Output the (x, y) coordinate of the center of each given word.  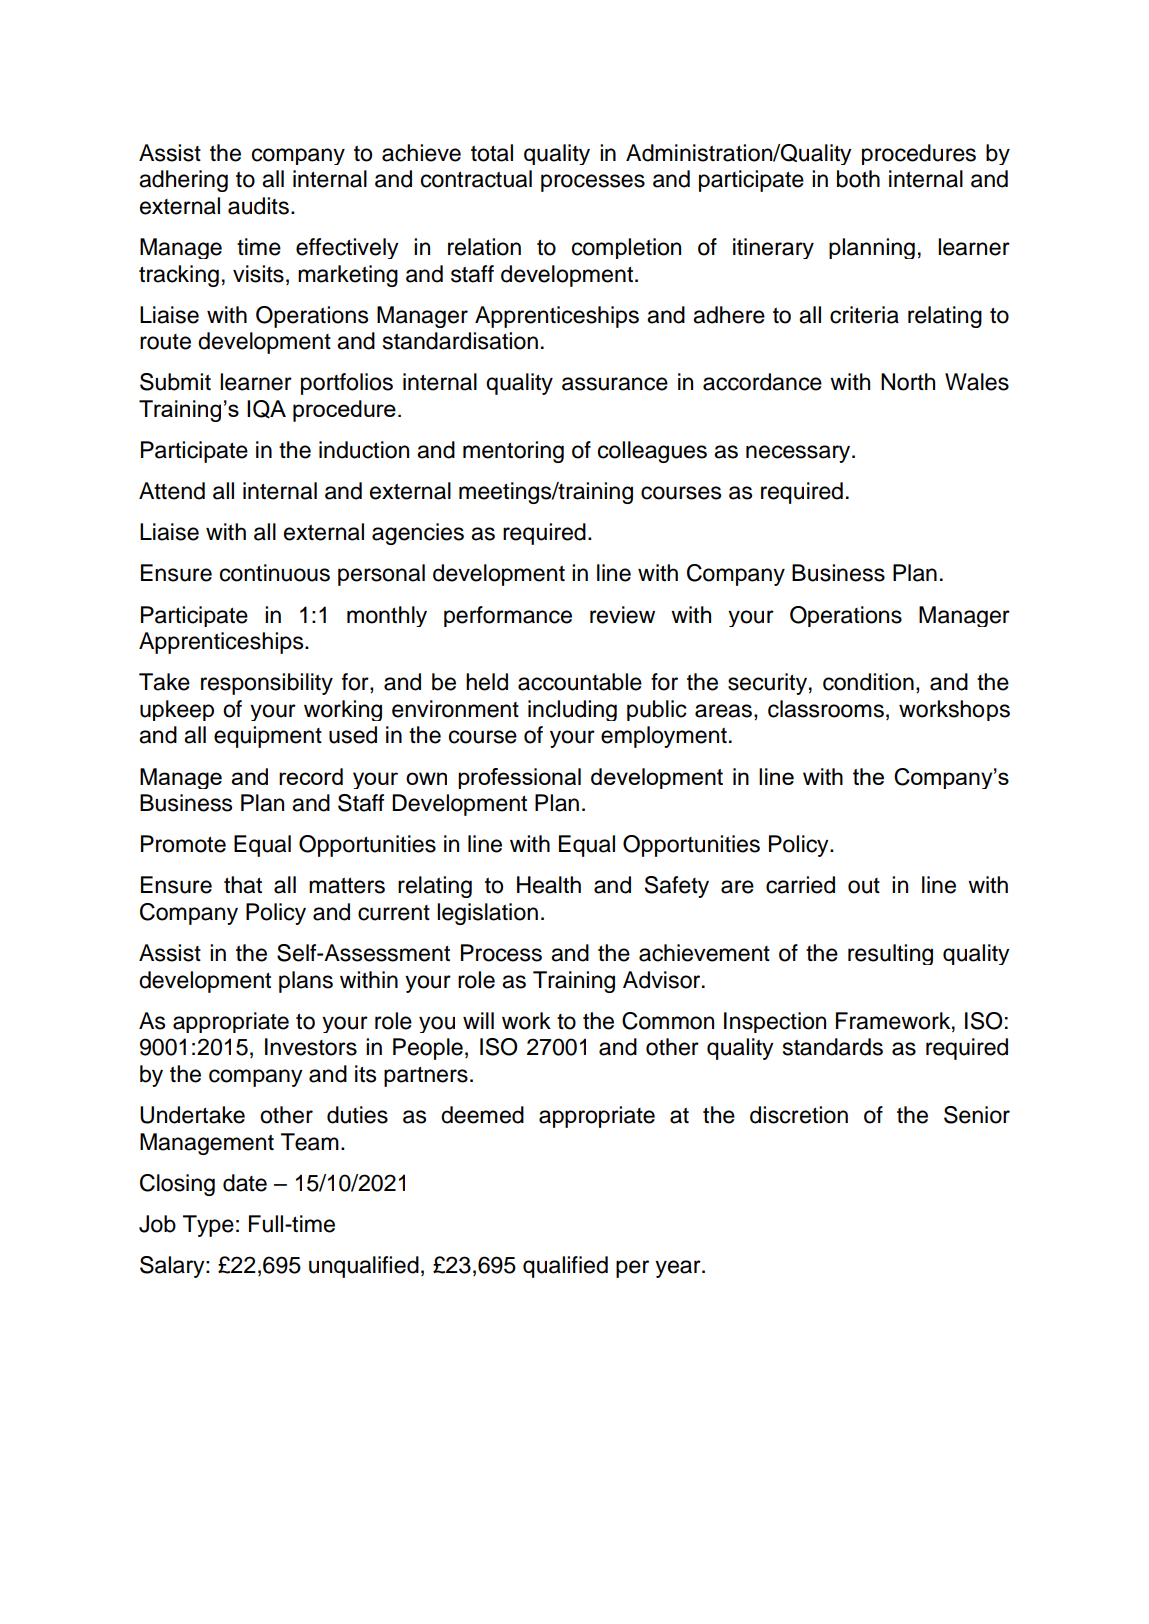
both (858, 179)
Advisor (663, 980)
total (492, 153)
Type (208, 1226)
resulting (890, 954)
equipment (268, 737)
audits (258, 206)
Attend (172, 491)
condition (868, 682)
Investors (311, 1047)
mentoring (513, 452)
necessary (799, 454)
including (572, 710)
